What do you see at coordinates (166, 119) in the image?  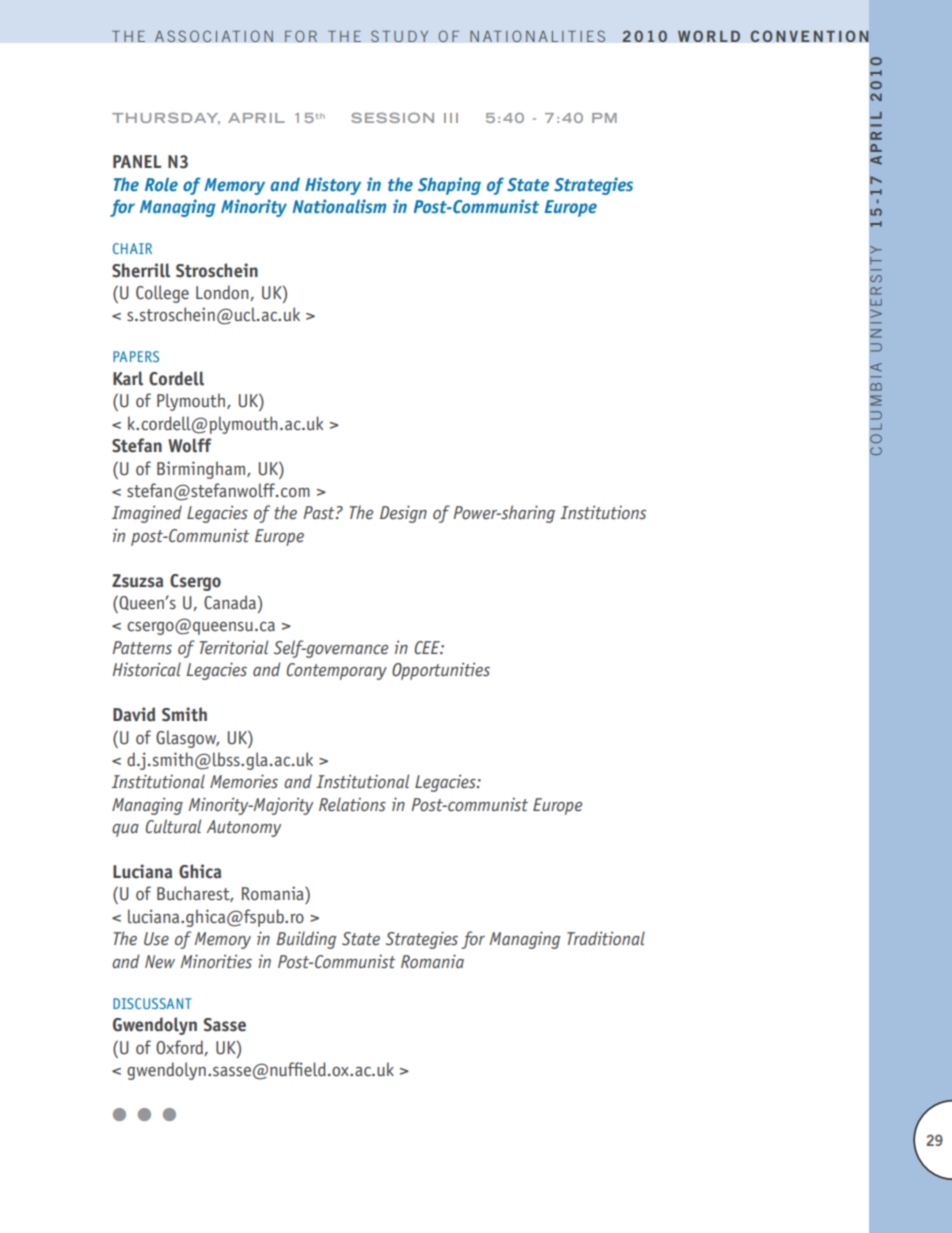 I see `Thursday` at bounding box center [166, 119].
